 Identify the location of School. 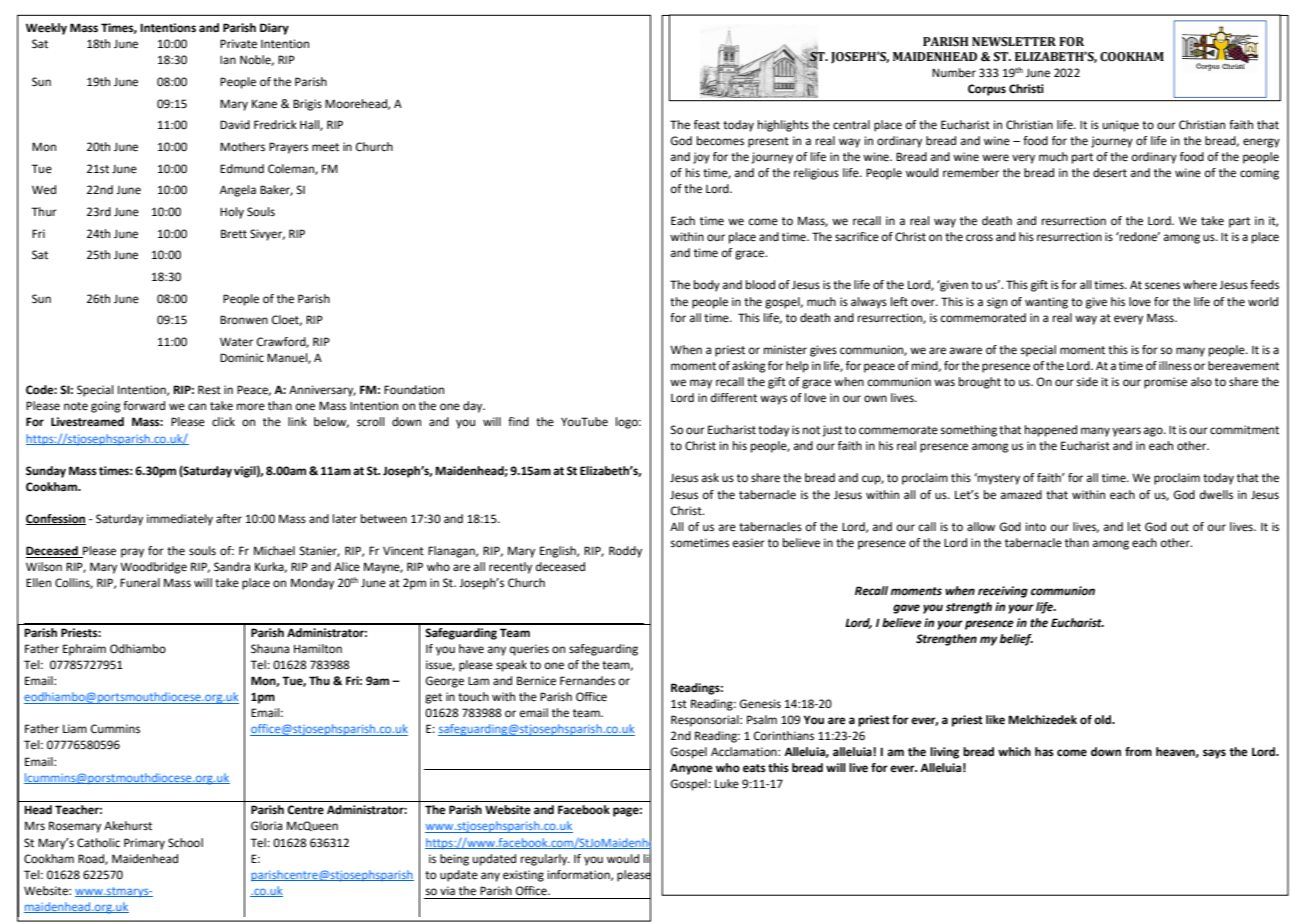
(185, 842).
